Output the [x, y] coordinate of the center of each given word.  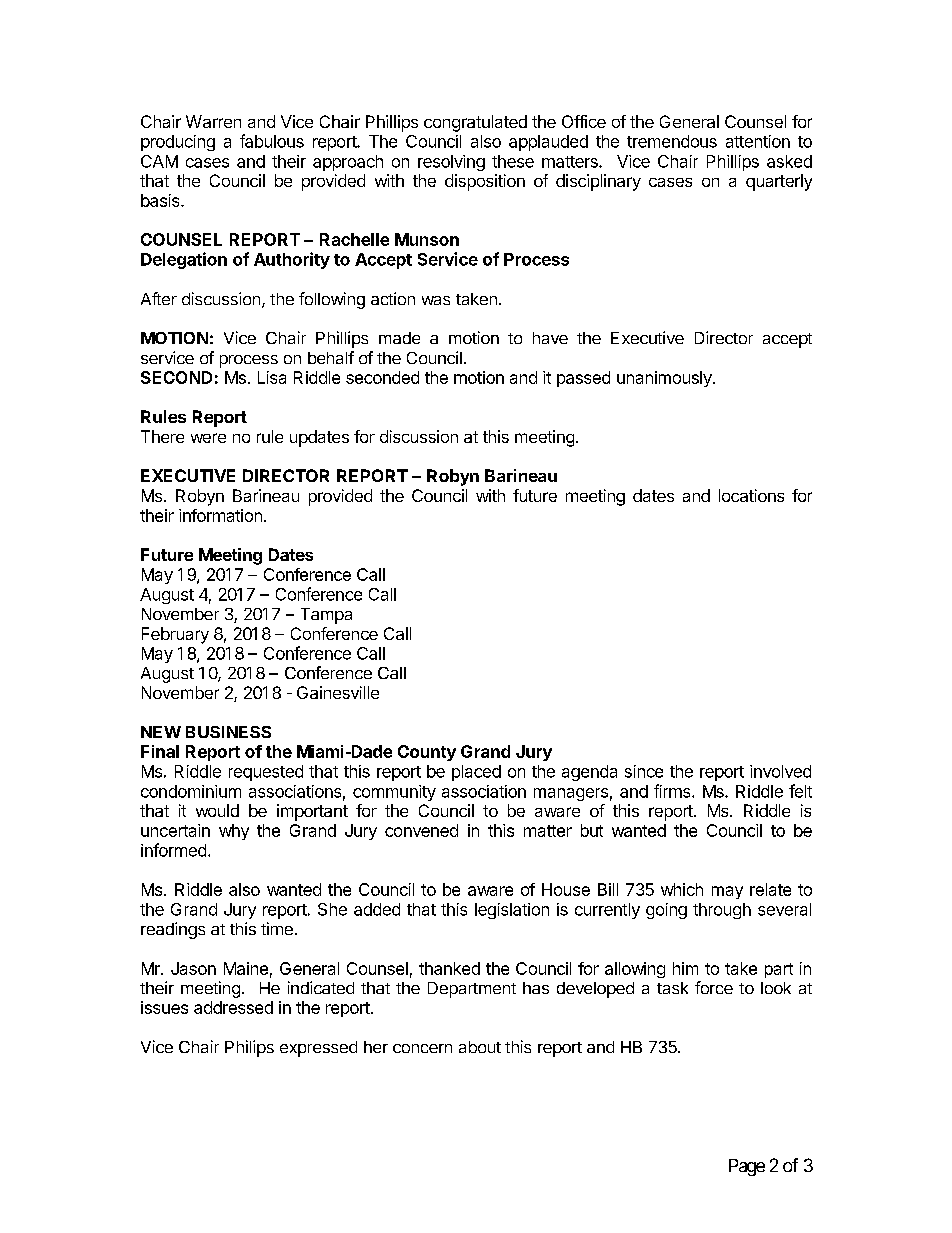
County [427, 753]
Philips [249, 1048]
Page [747, 1167]
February [175, 635]
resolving [451, 163]
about [480, 1047]
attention [758, 141]
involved [780, 771]
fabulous [272, 141]
